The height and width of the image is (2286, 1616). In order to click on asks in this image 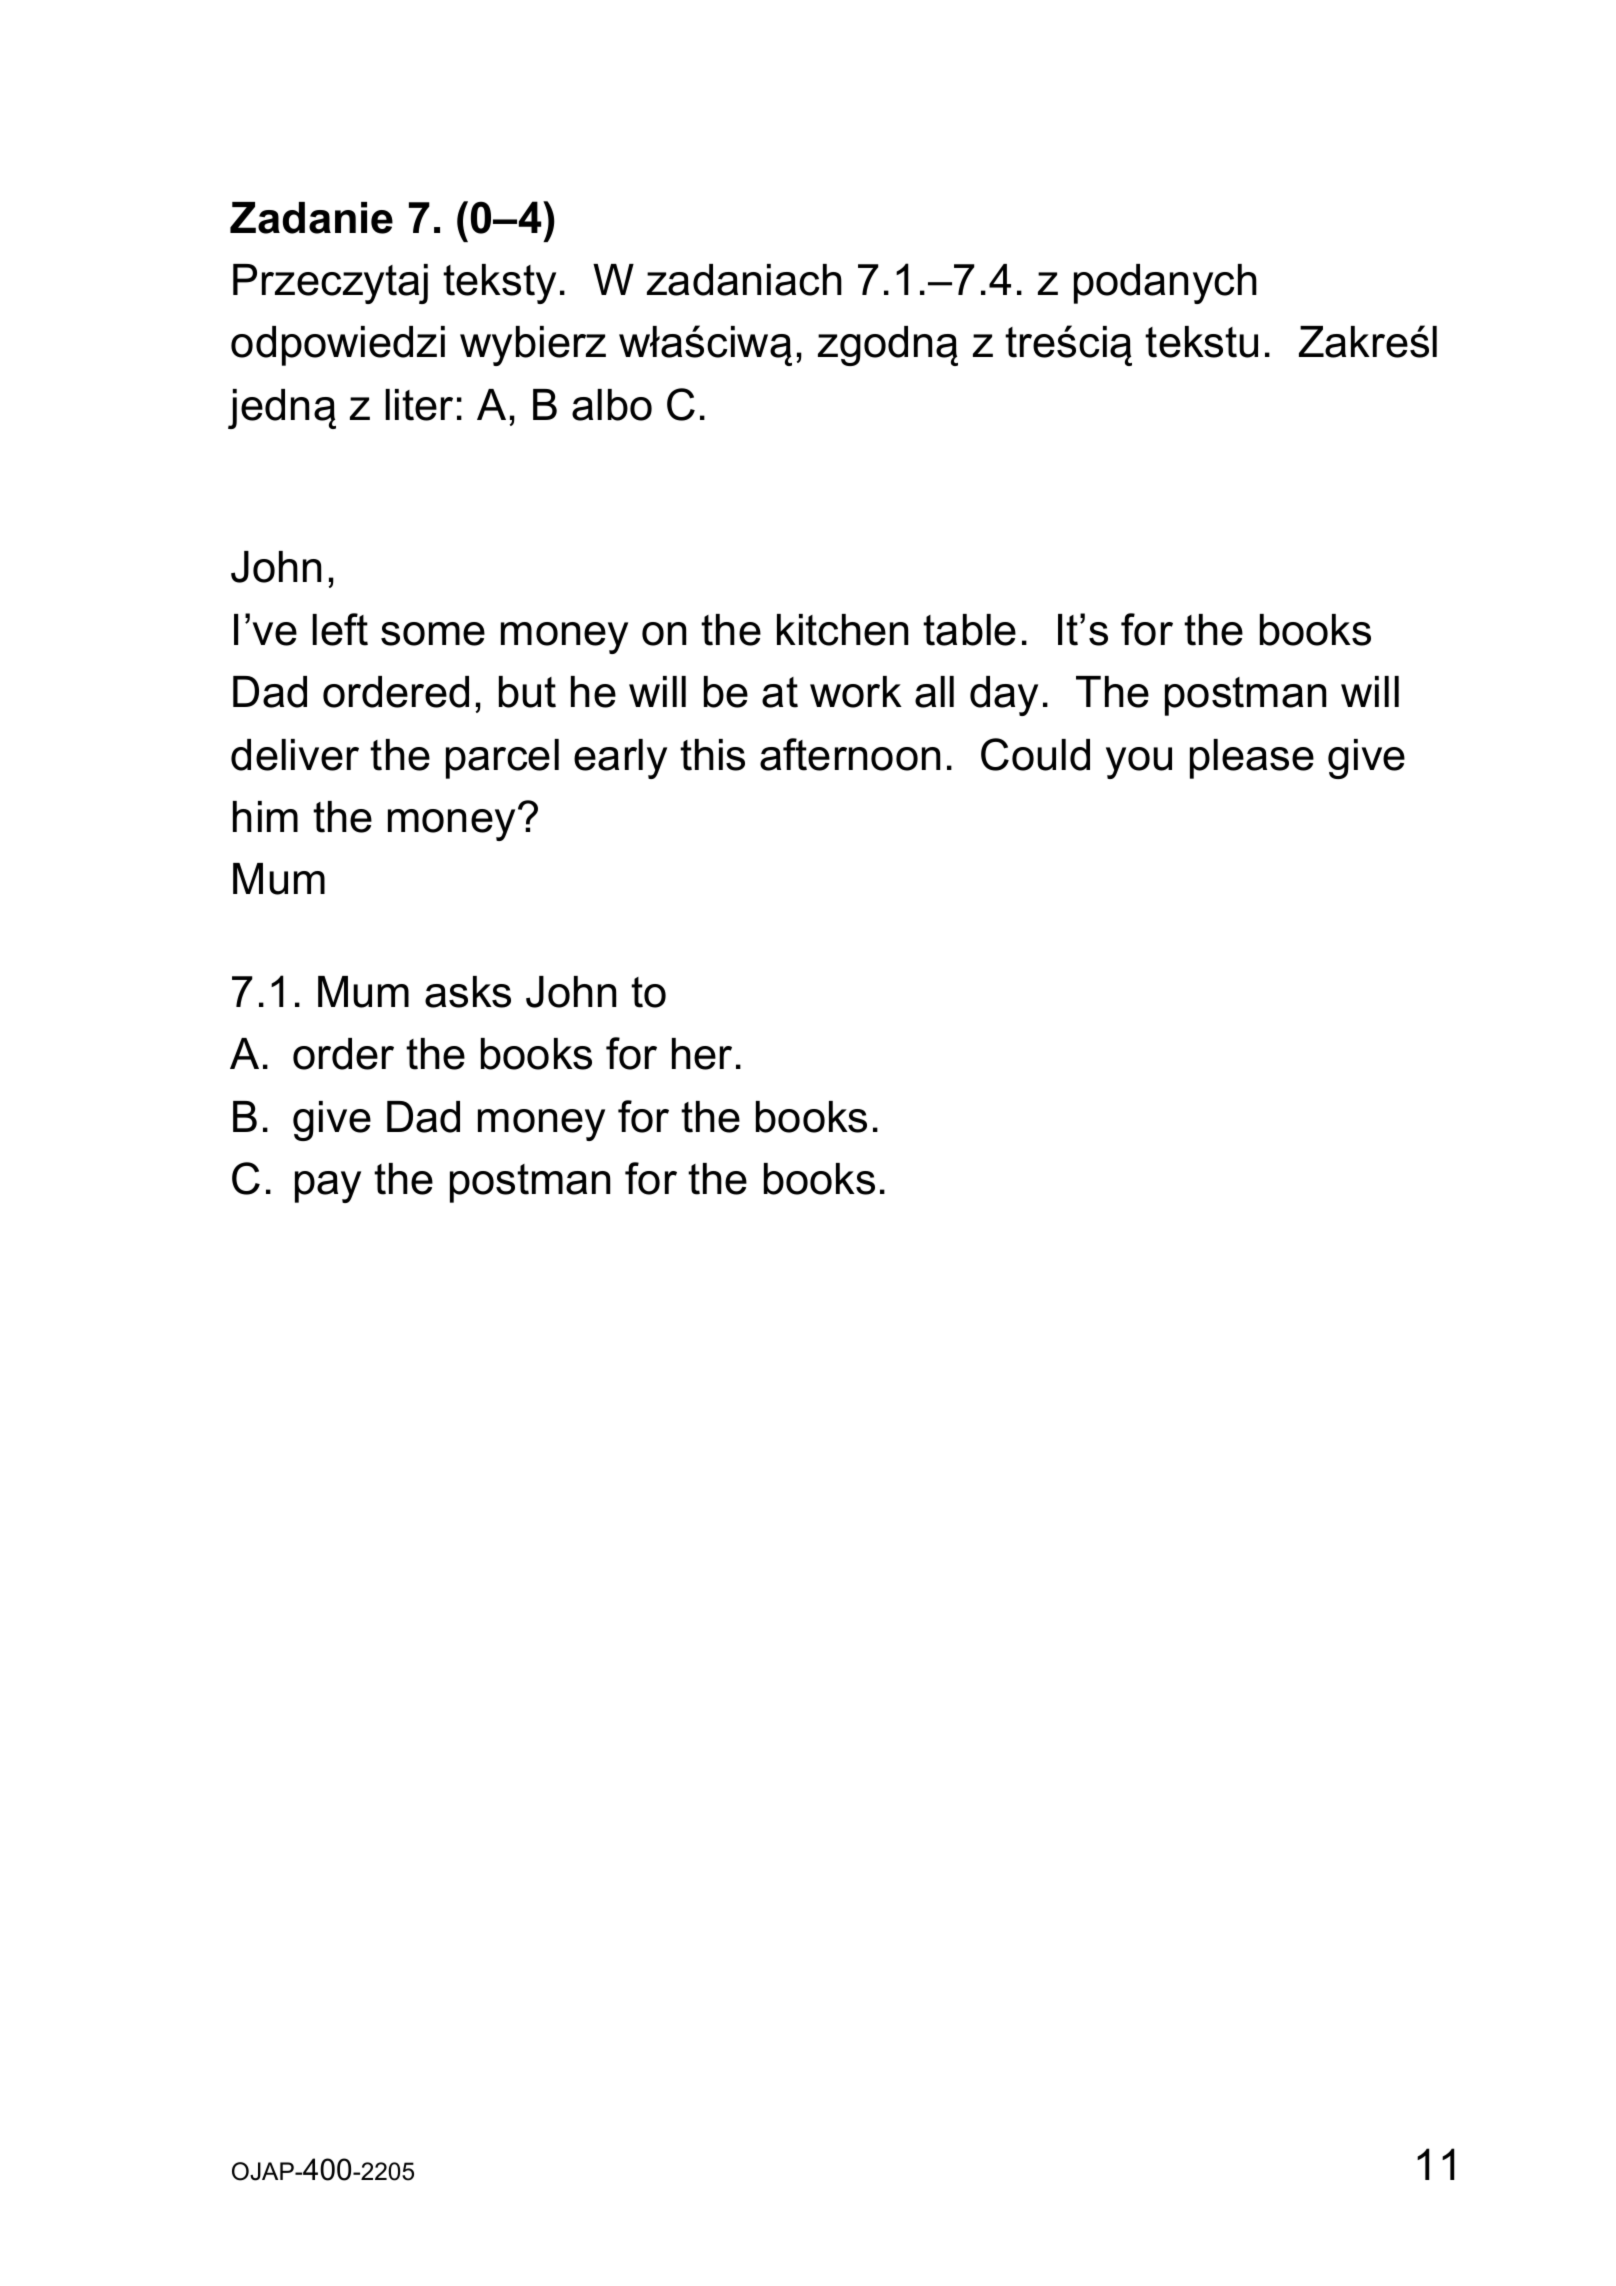, I will do `click(468, 992)`.
